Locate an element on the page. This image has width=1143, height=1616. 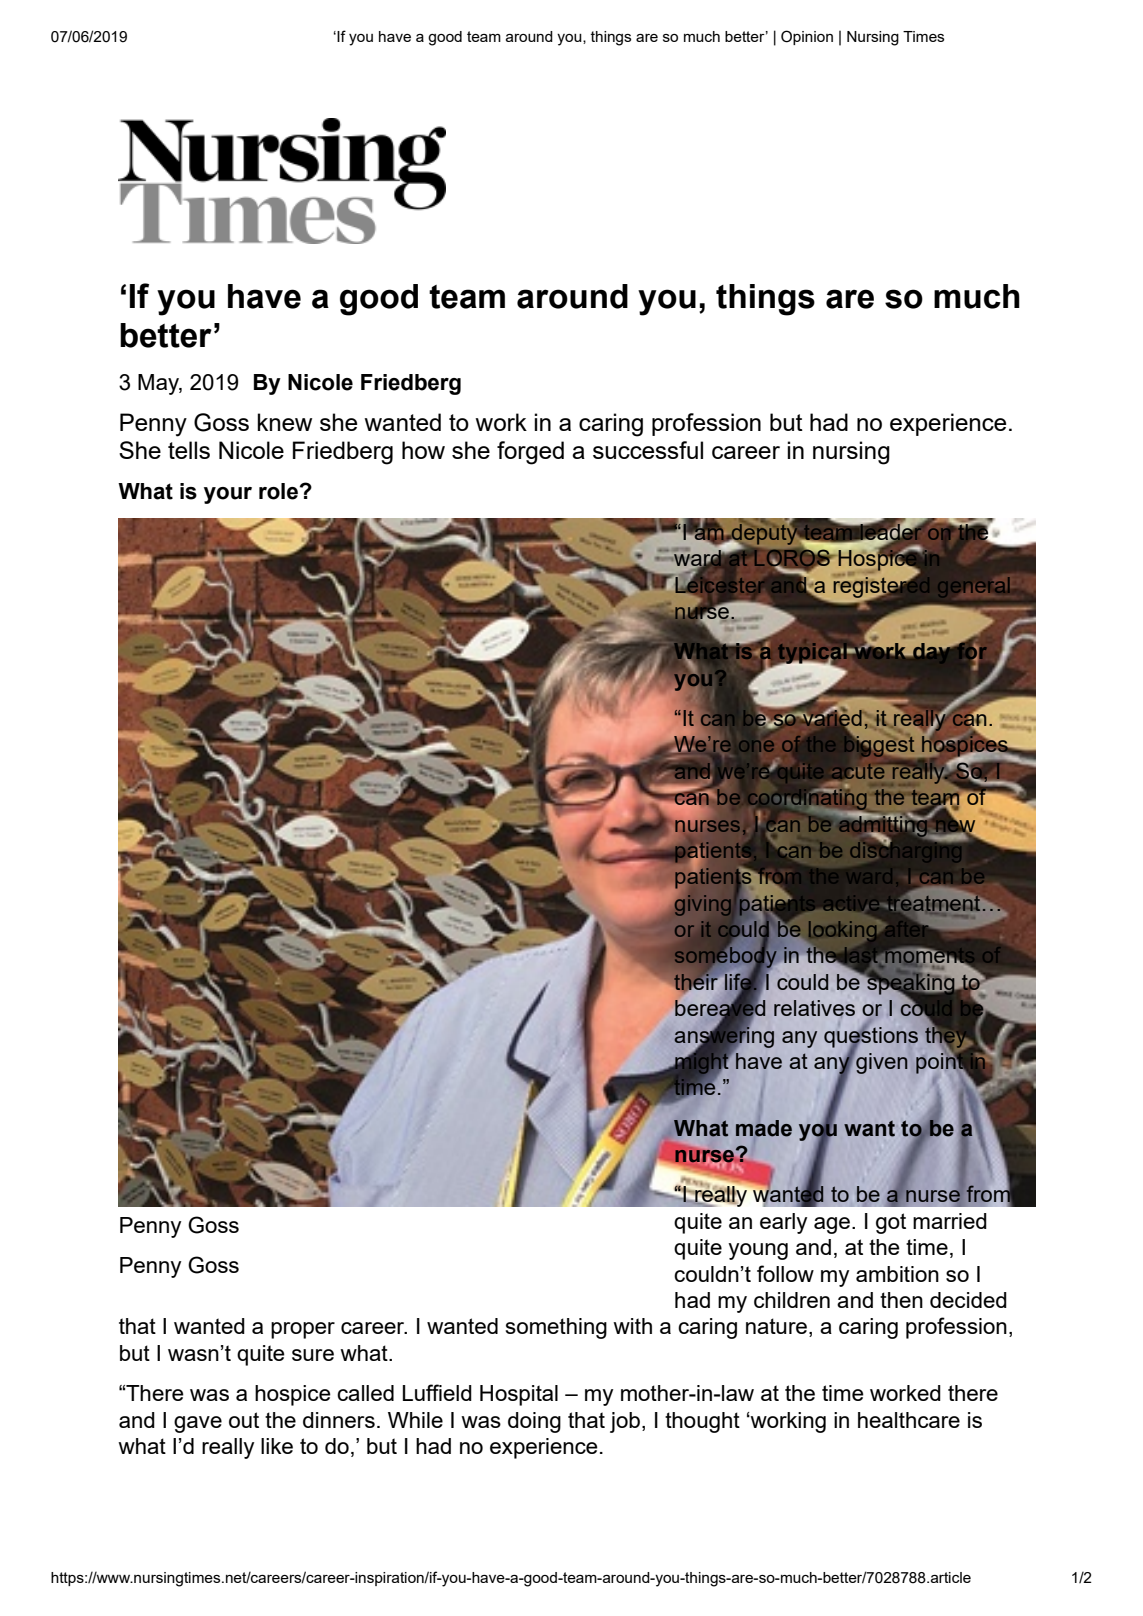
your is located at coordinates (228, 495).
